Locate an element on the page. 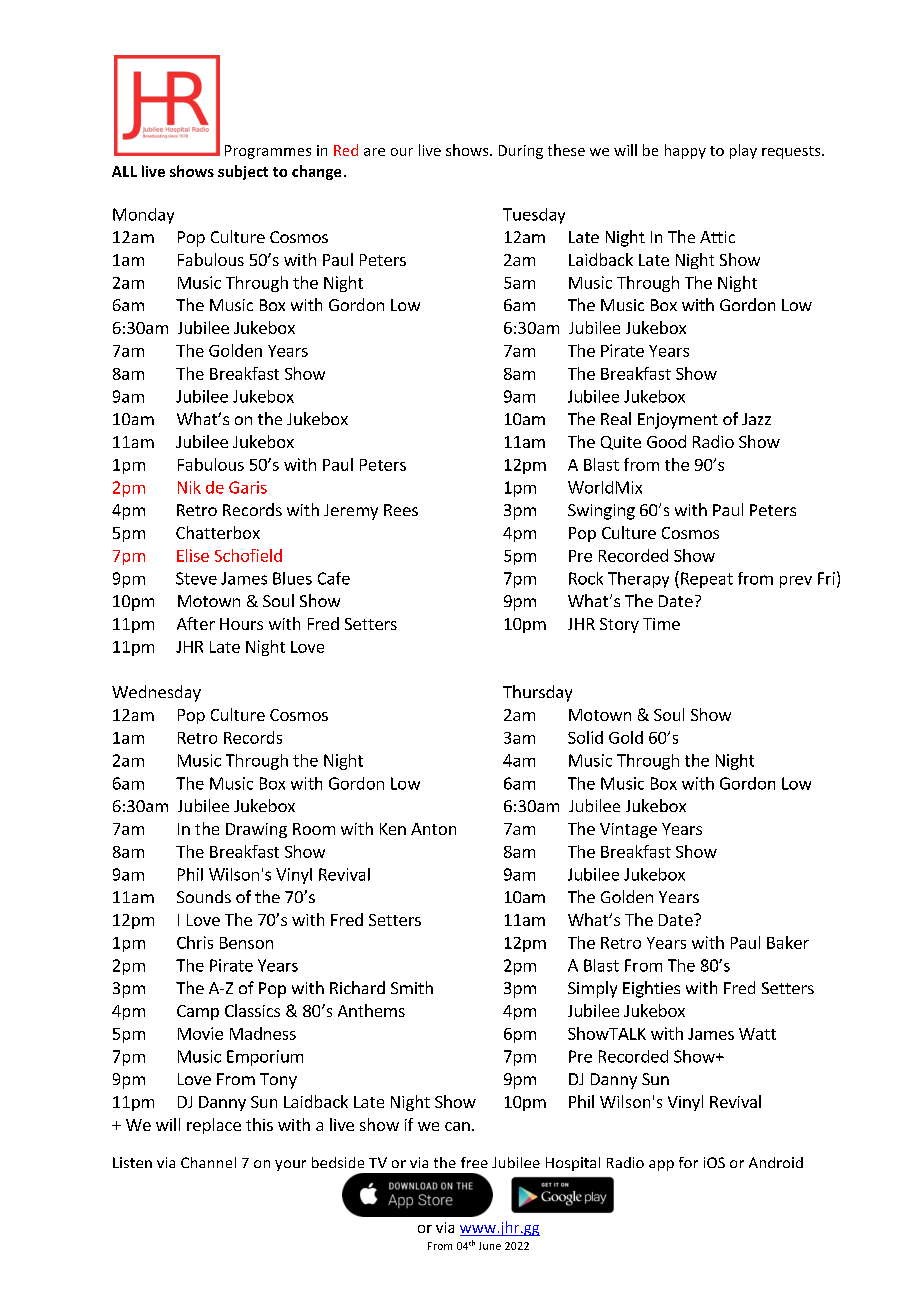 Image resolution: width=924 pixels, height=1308 pixels. Time is located at coordinates (661, 624).
